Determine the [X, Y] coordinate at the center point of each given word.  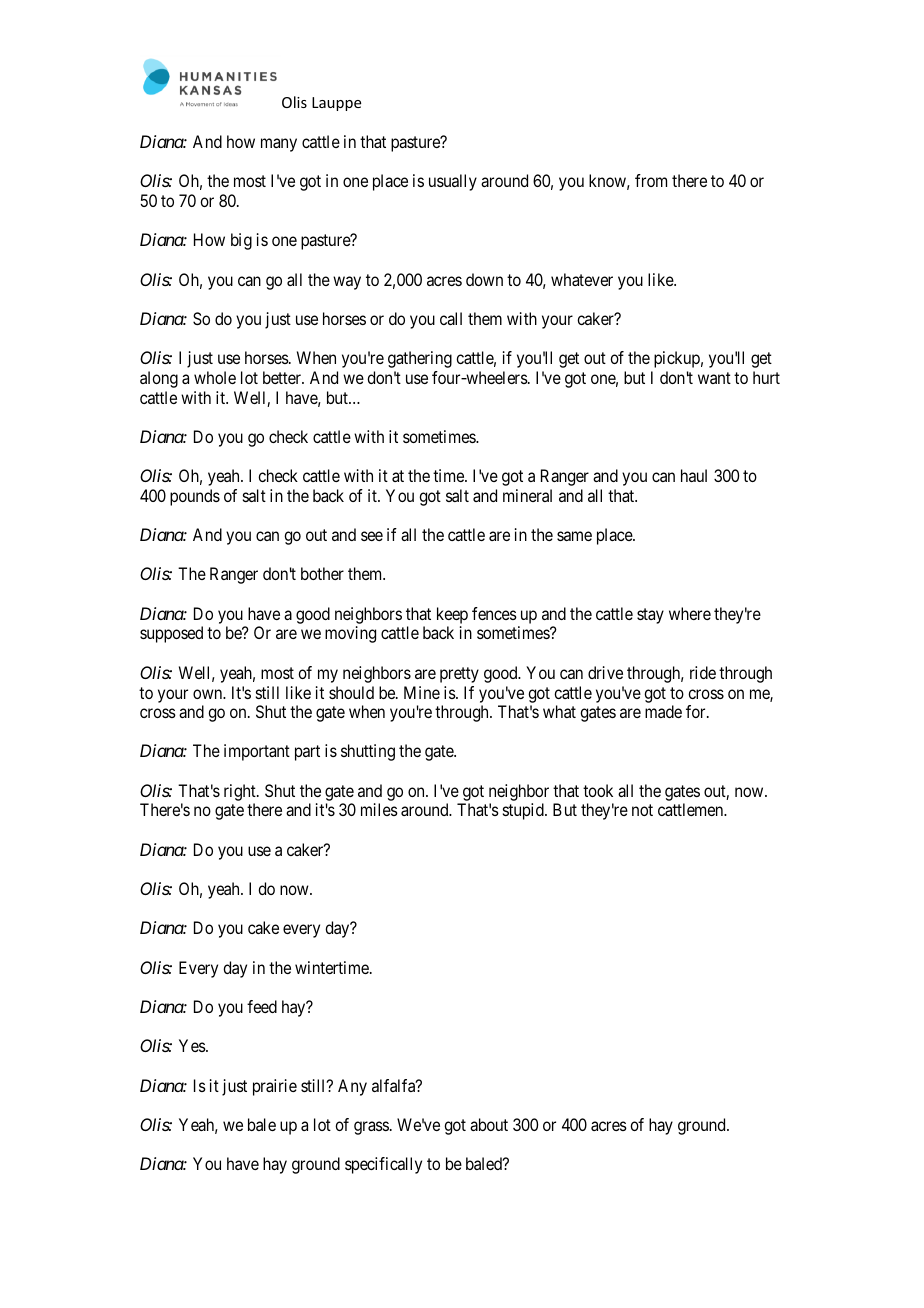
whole [215, 377]
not [642, 810]
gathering [420, 359]
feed [262, 1006]
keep [452, 617]
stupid [524, 811]
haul [694, 475]
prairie [275, 1087]
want [714, 378]
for [697, 711]
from [651, 180]
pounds [195, 497]
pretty [459, 675]
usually [453, 182]
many [279, 145]
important [257, 752]
